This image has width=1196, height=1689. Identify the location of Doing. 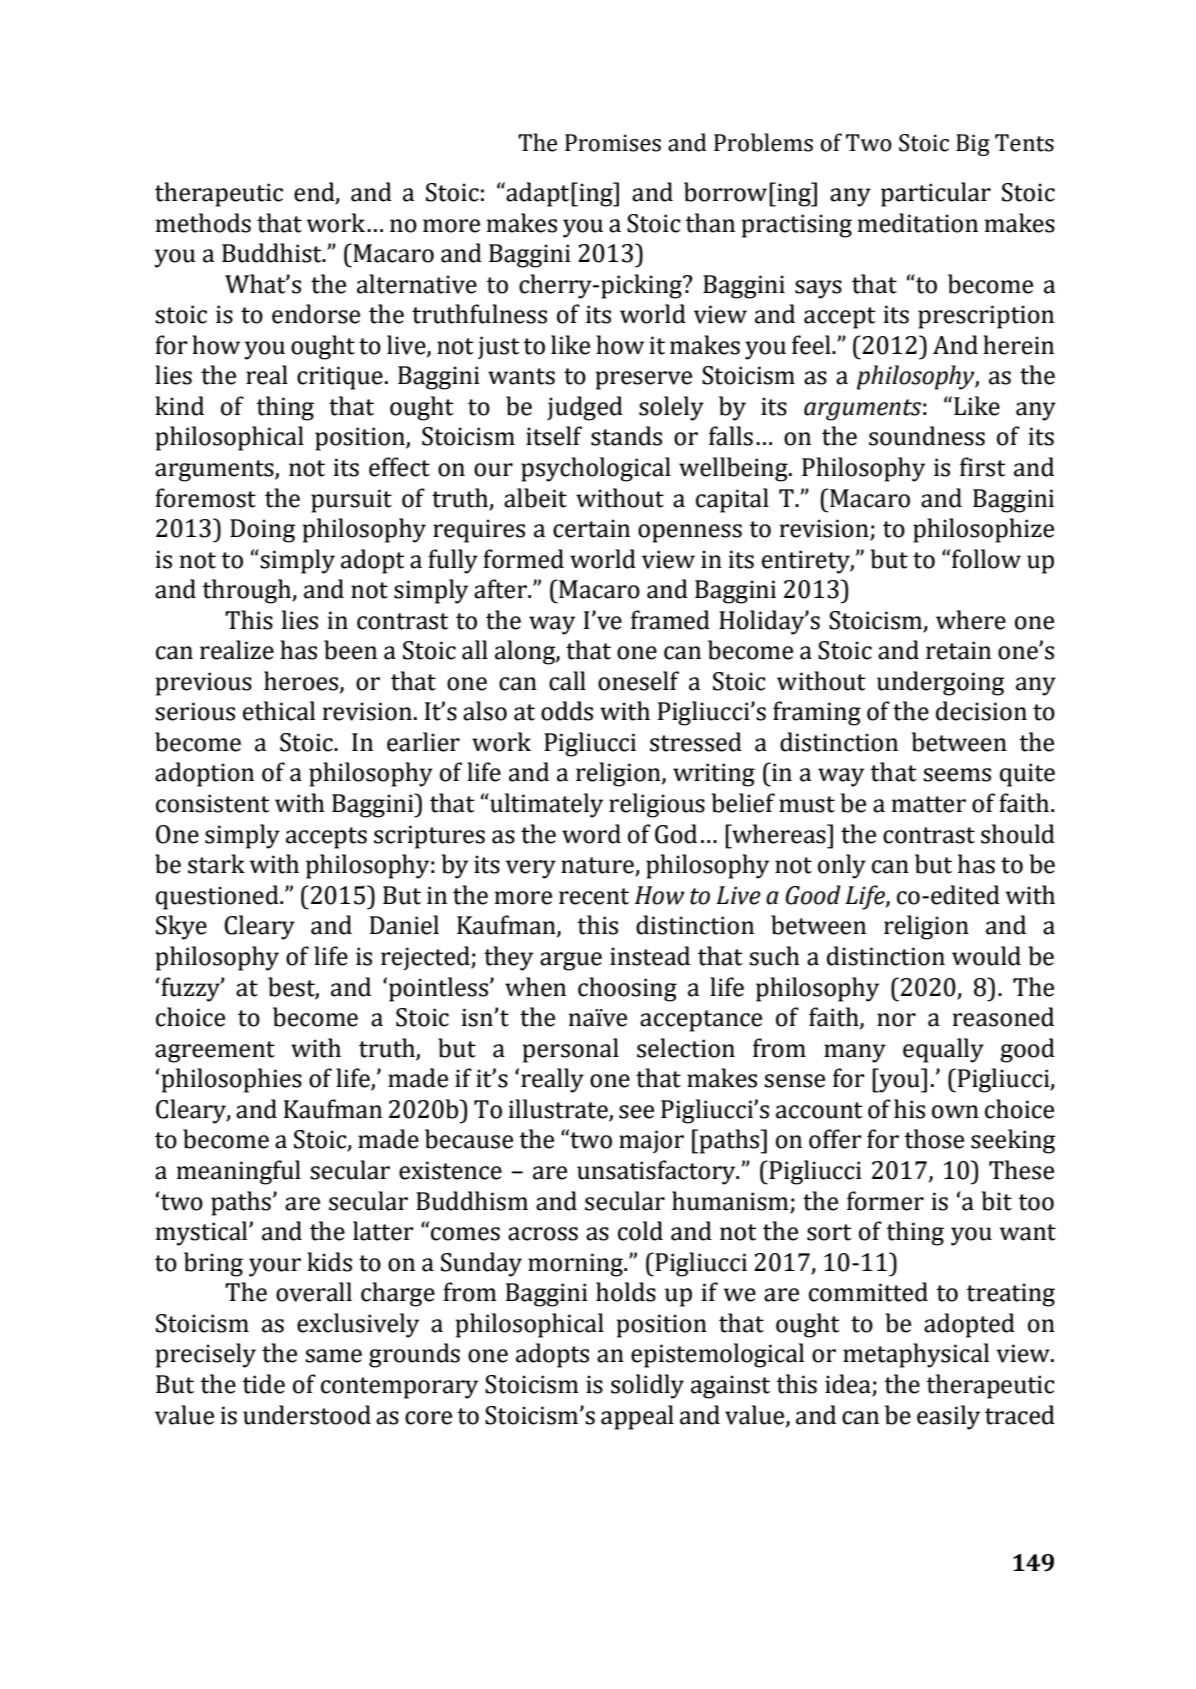
(262, 531).
